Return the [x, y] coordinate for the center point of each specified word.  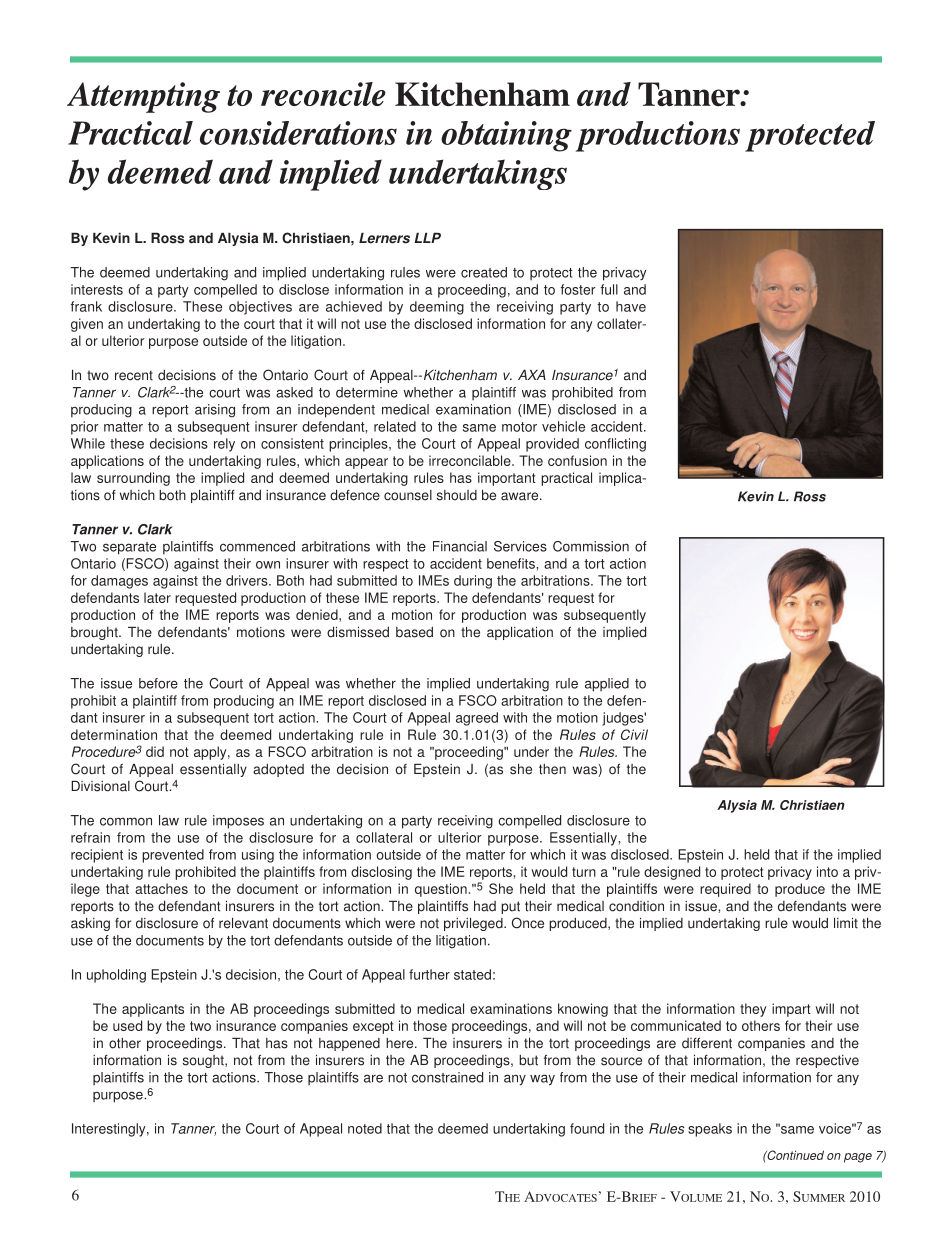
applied [607, 685]
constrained [447, 1077]
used [127, 1025]
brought [95, 633]
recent [134, 375]
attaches [161, 888]
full [609, 289]
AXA [532, 375]
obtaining [506, 136]
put [510, 907]
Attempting [143, 97]
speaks [710, 1130]
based [414, 632]
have [631, 306]
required [725, 890]
